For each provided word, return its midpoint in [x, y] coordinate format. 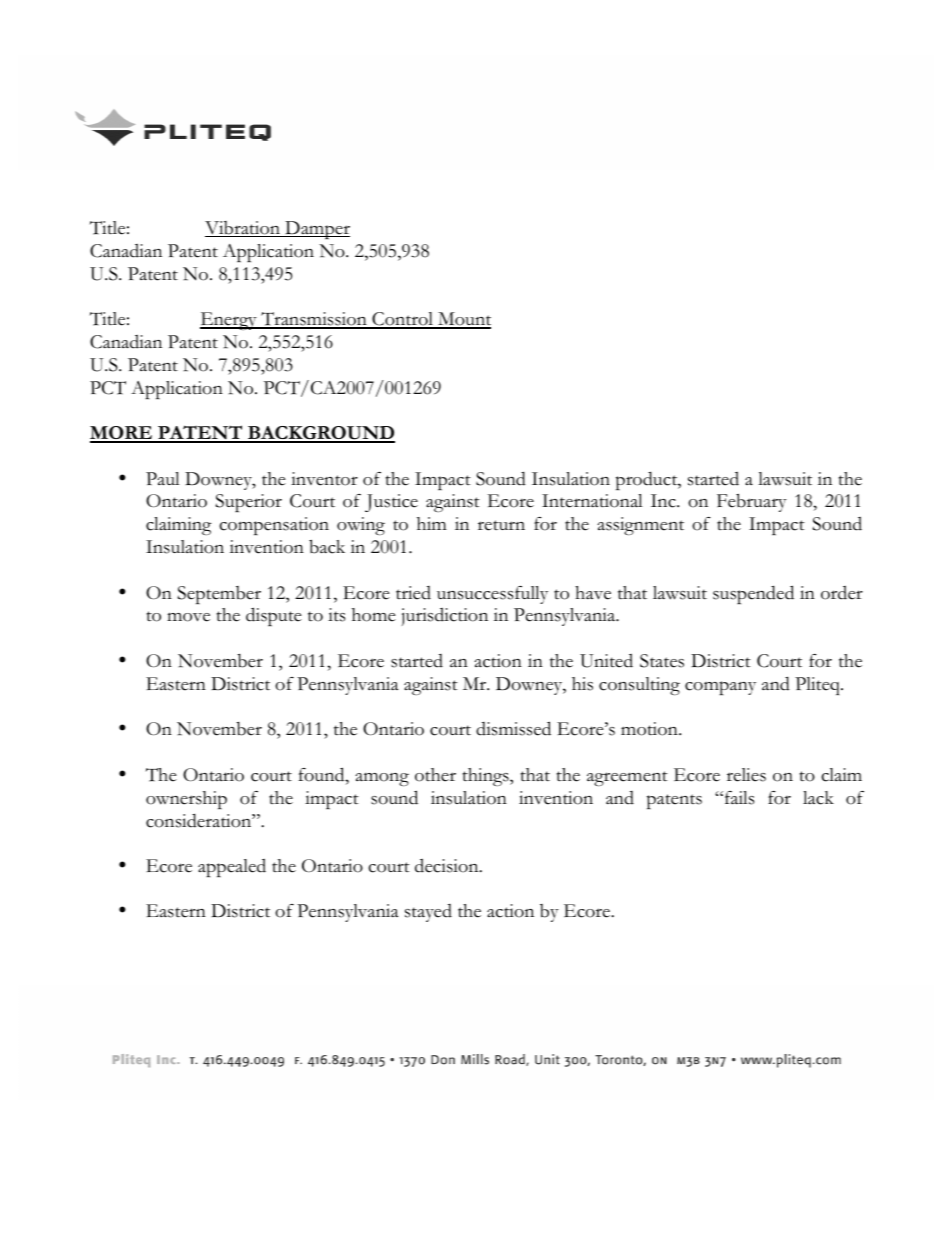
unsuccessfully [492, 595]
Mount [463, 320]
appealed [232, 868]
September [219, 595]
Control [402, 320]
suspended [753, 594]
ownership [186, 800]
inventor [324, 479]
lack [818, 798]
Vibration [243, 229]
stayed [428, 913]
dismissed [513, 728]
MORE [122, 434]
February [752, 502]
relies [746, 775]
